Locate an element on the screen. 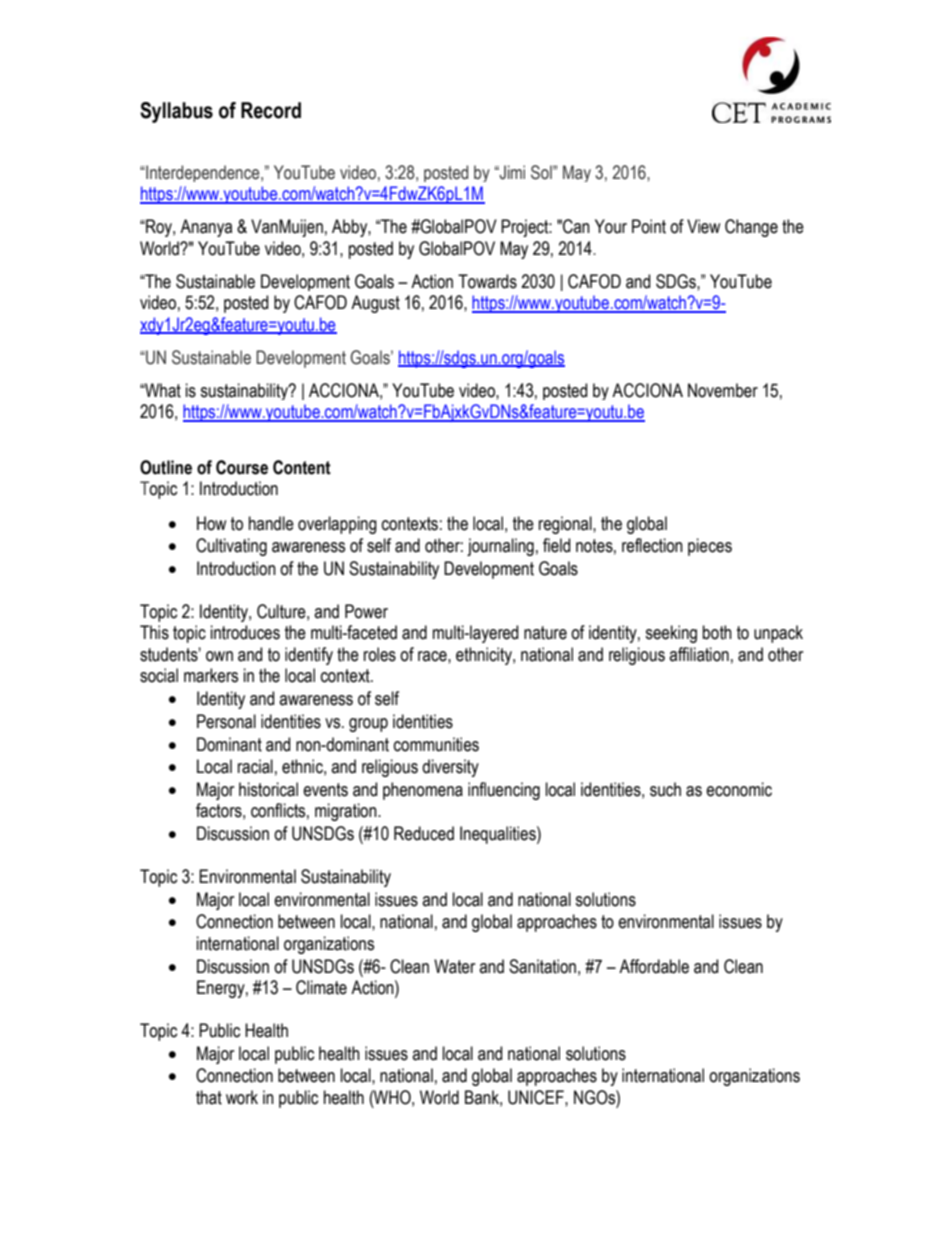 The height and width of the screenshot is (1233, 952). Reduced is located at coordinates (424, 833).
